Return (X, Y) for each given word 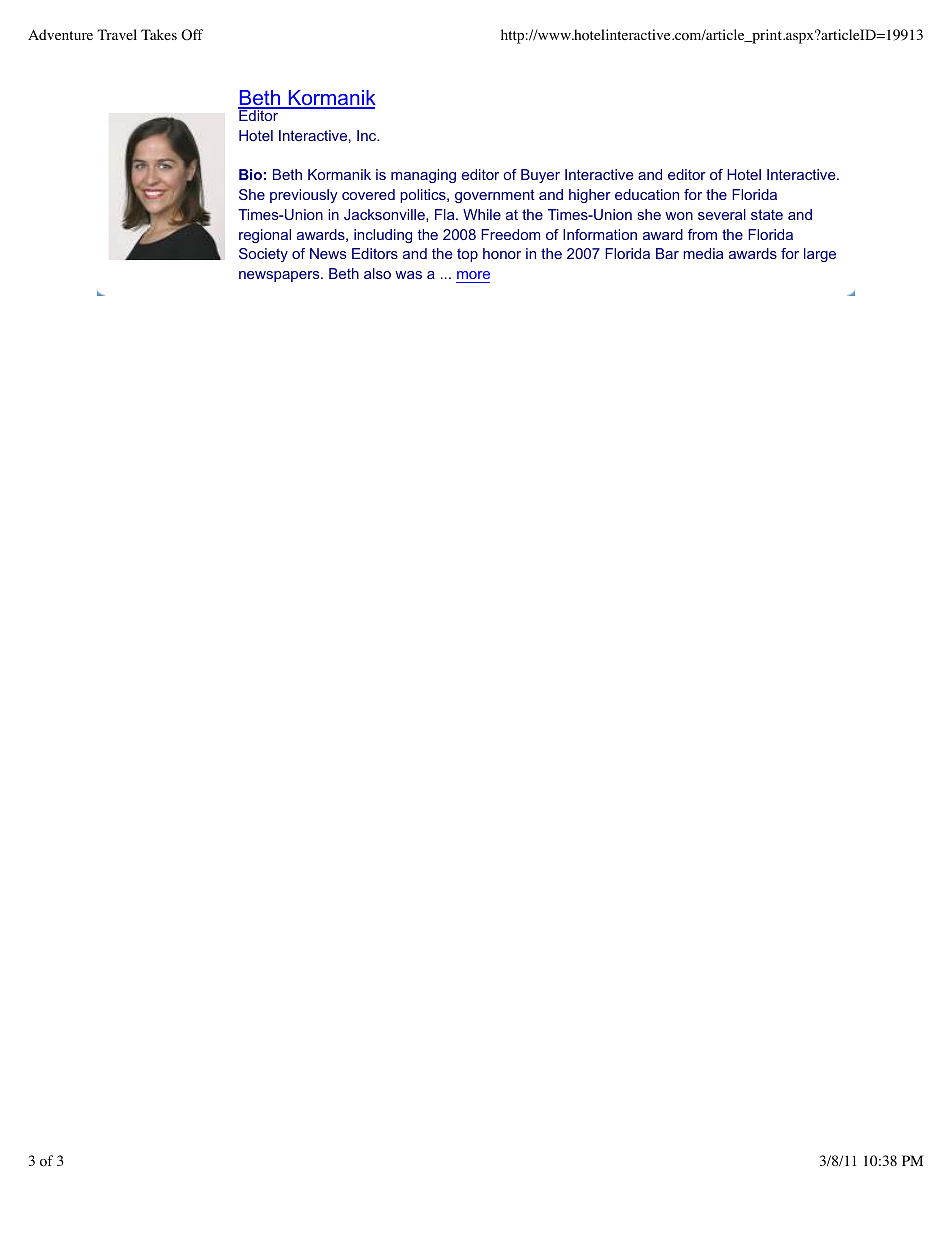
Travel (117, 34)
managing (423, 176)
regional (265, 236)
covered (368, 194)
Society (263, 255)
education (647, 194)
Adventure (60, 34)
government (495, 196)
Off (192, 35)
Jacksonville (385, 215)
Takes (159, 34)
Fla (446, 214)
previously (304, 196)
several (722, 214)
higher (590, 196)
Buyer (540, 176)
